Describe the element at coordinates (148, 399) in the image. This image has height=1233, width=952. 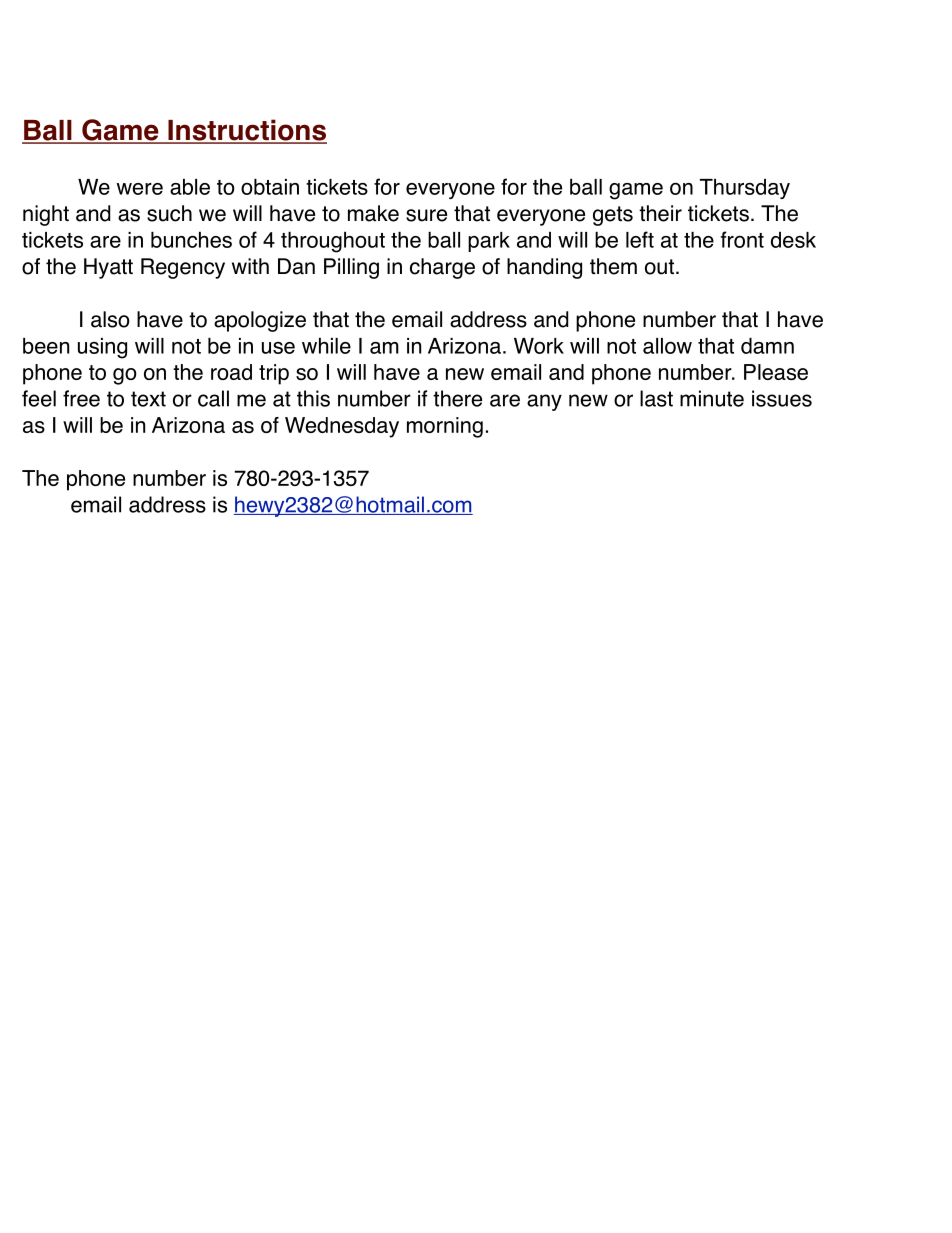
I see `text` at that location.
